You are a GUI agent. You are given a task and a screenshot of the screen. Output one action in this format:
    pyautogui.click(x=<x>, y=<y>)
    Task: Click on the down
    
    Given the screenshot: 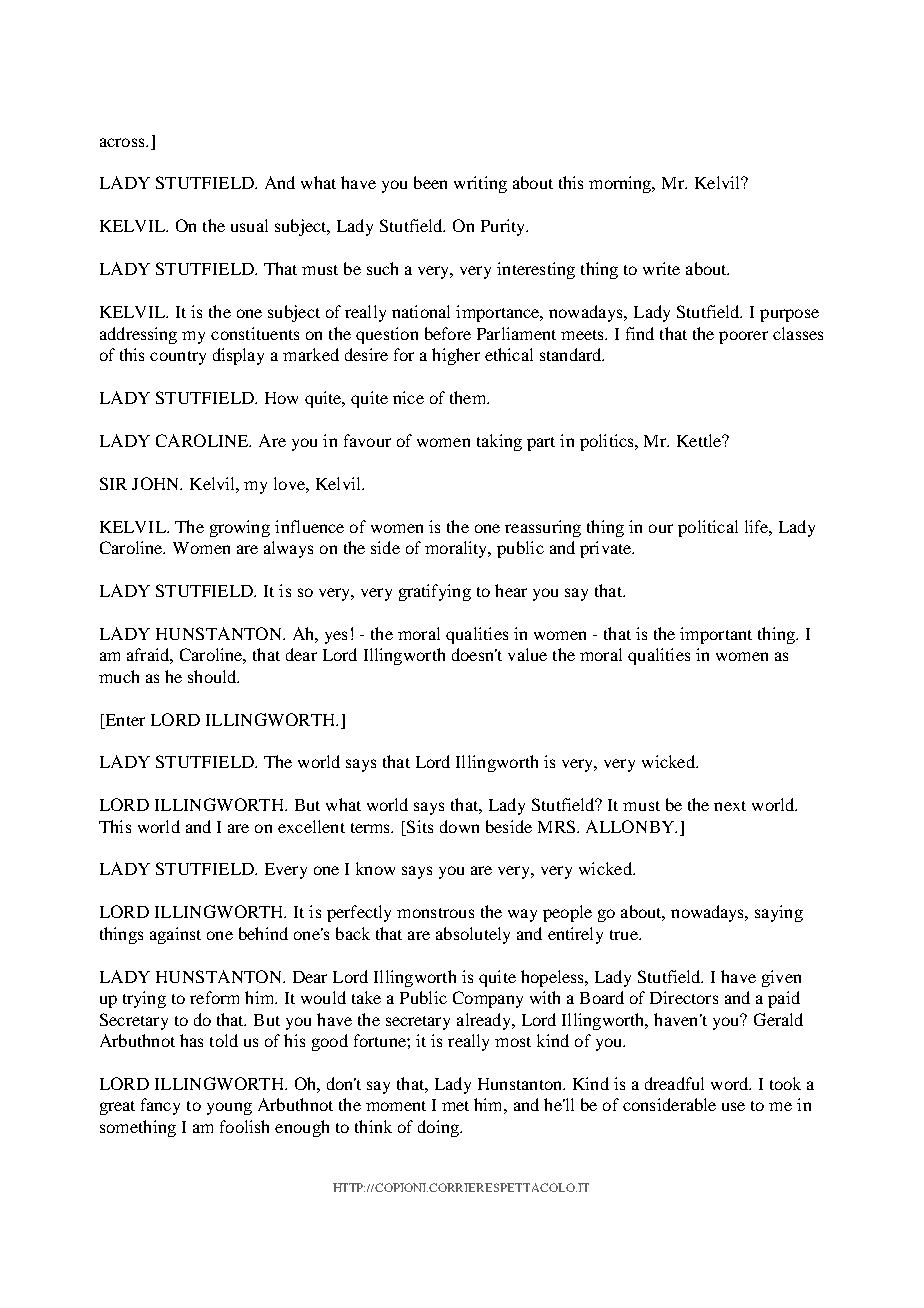 What is the action you would take?
    pyautogui.click(x=459, y=826)
